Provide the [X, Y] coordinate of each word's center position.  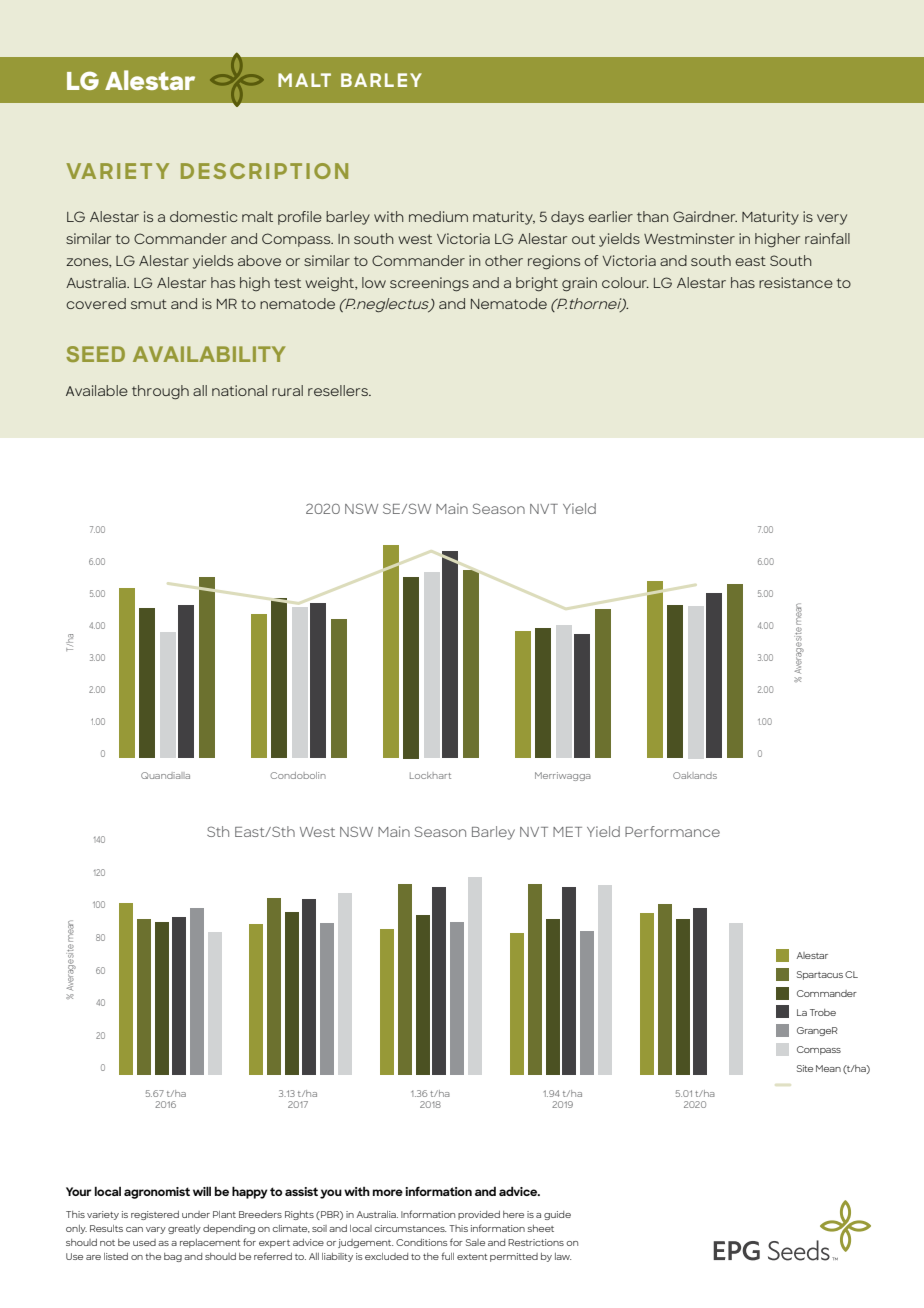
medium [438, 216]
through [160, 392]
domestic [203, 216]
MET [567, 832]
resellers [339, 390]
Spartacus [820, 975]
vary [156, 1230]
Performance [672, 831]
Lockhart [430, 775]
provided [479, 1215]
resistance [796, 282]
